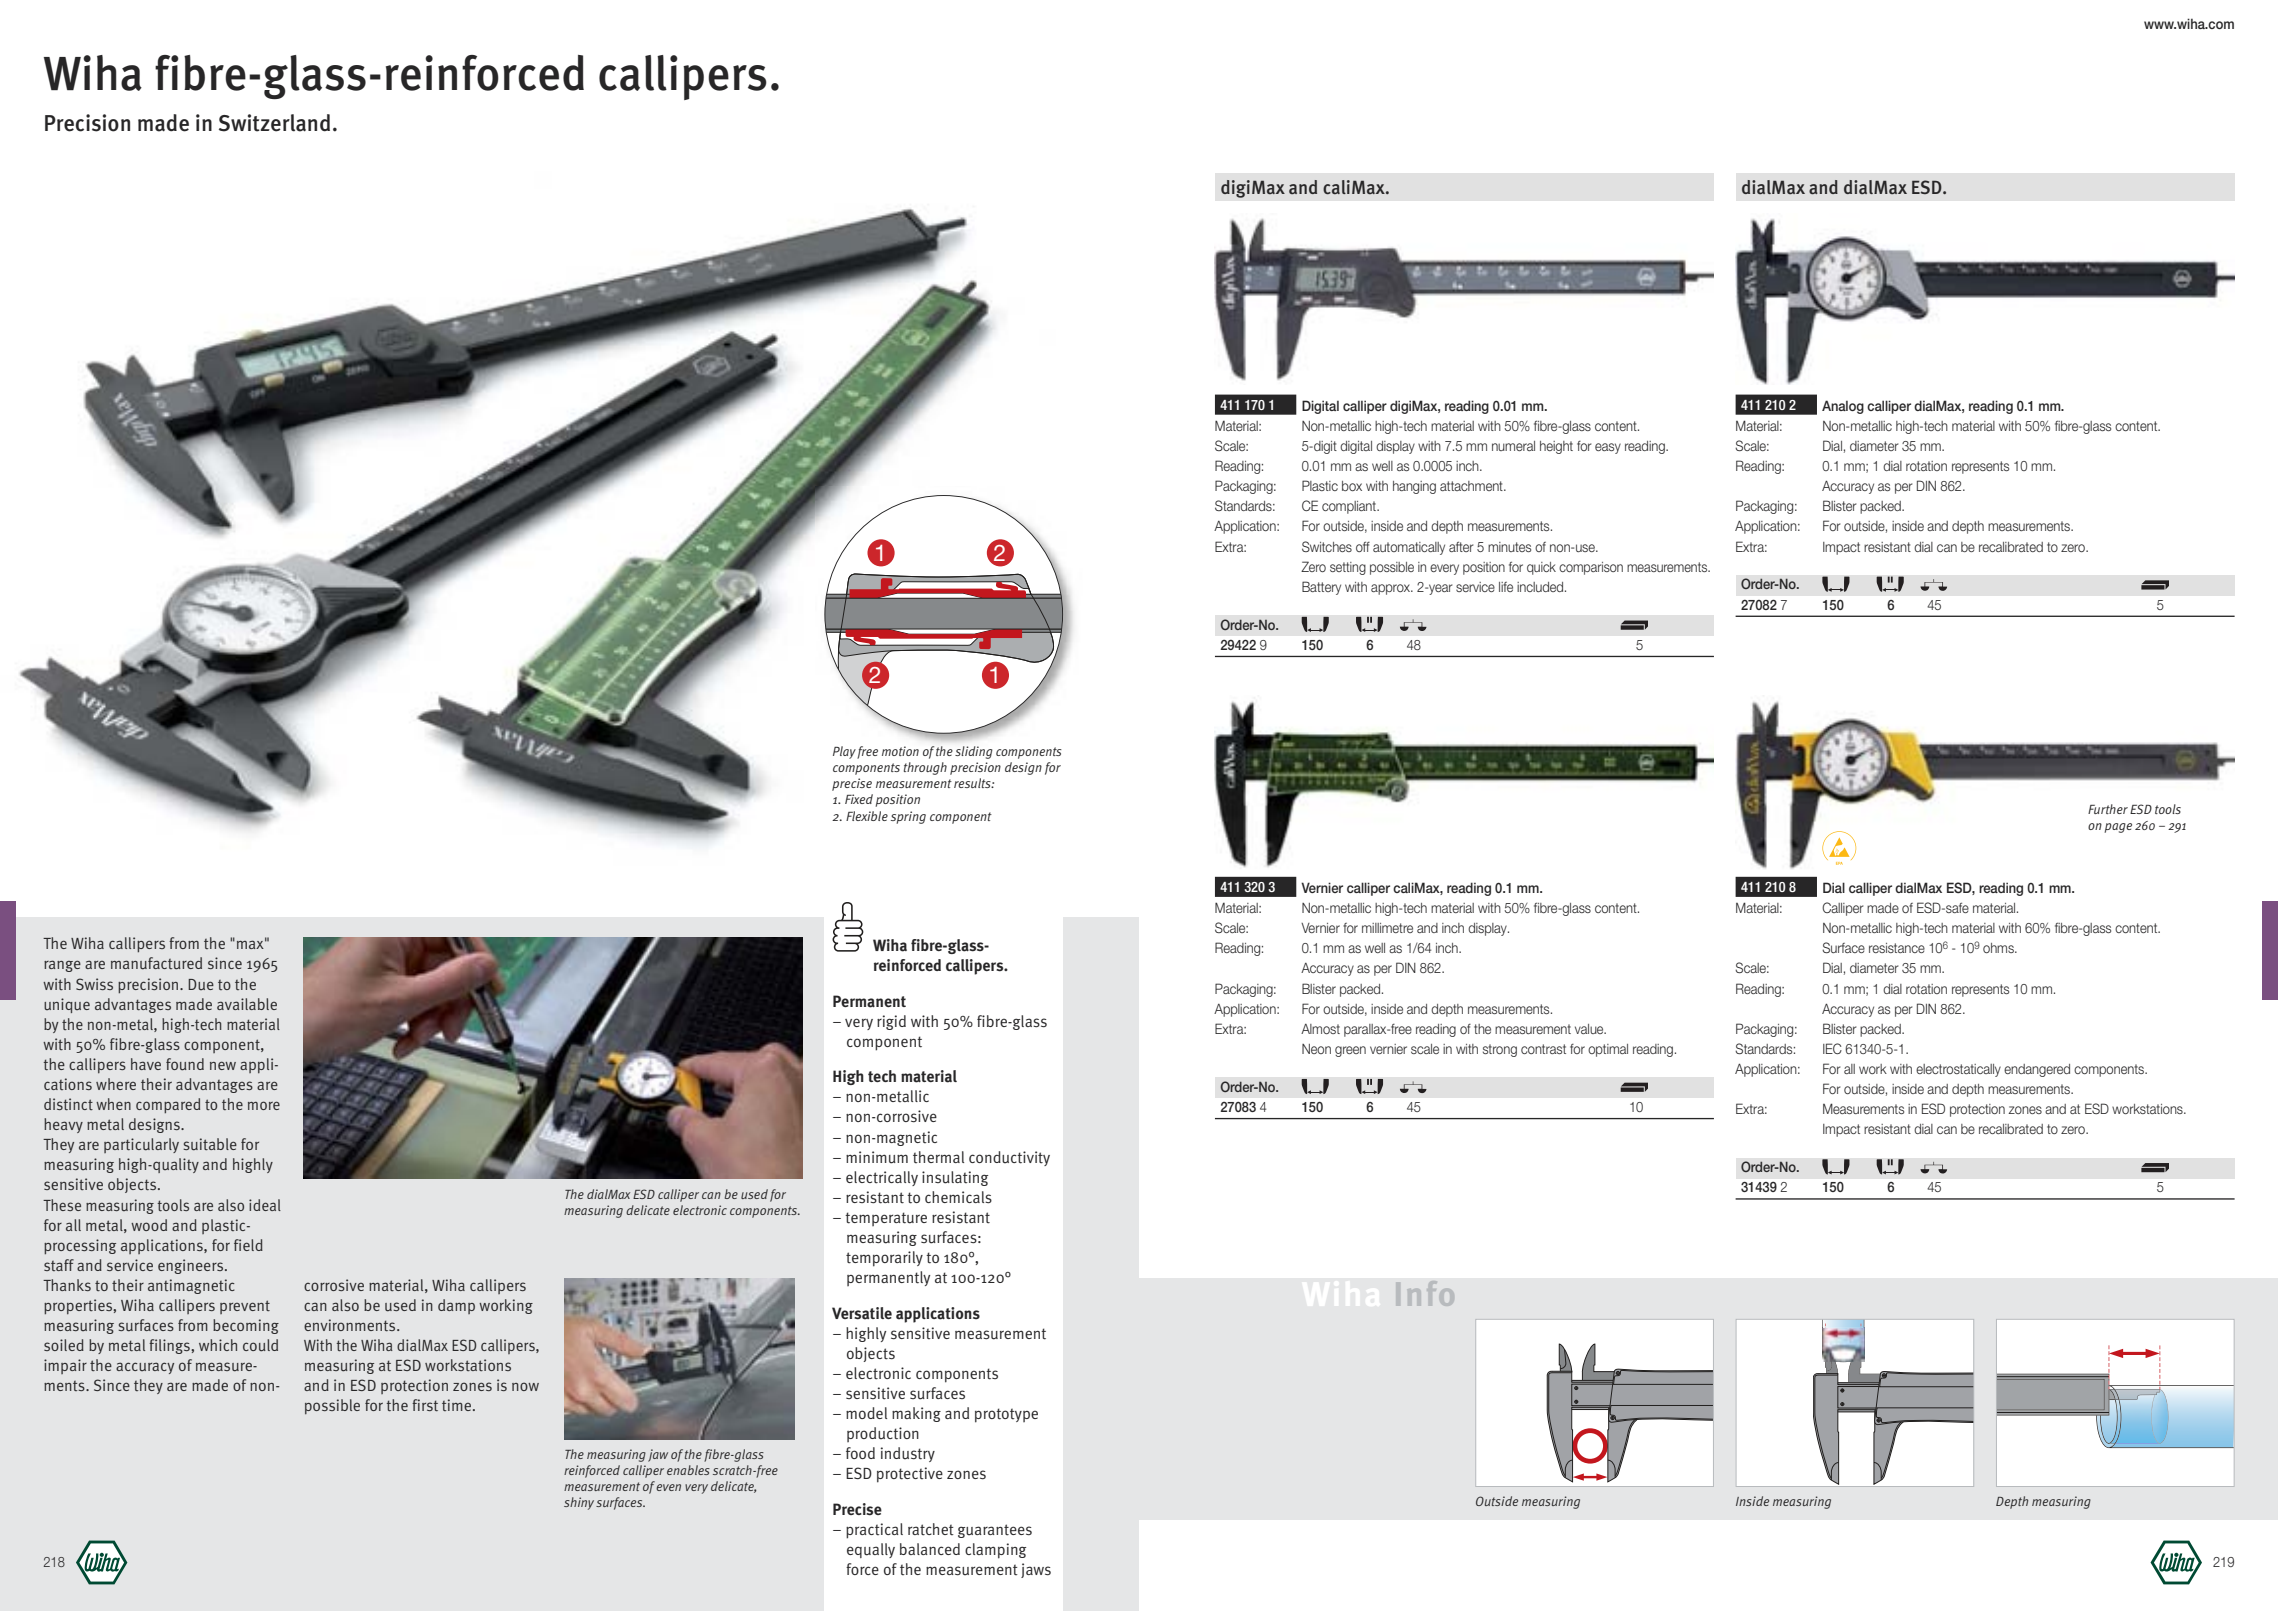 Image resolution: width=2278 pixels, height=1611 pixels. I want to click on shiny, so click(579, 1503).
